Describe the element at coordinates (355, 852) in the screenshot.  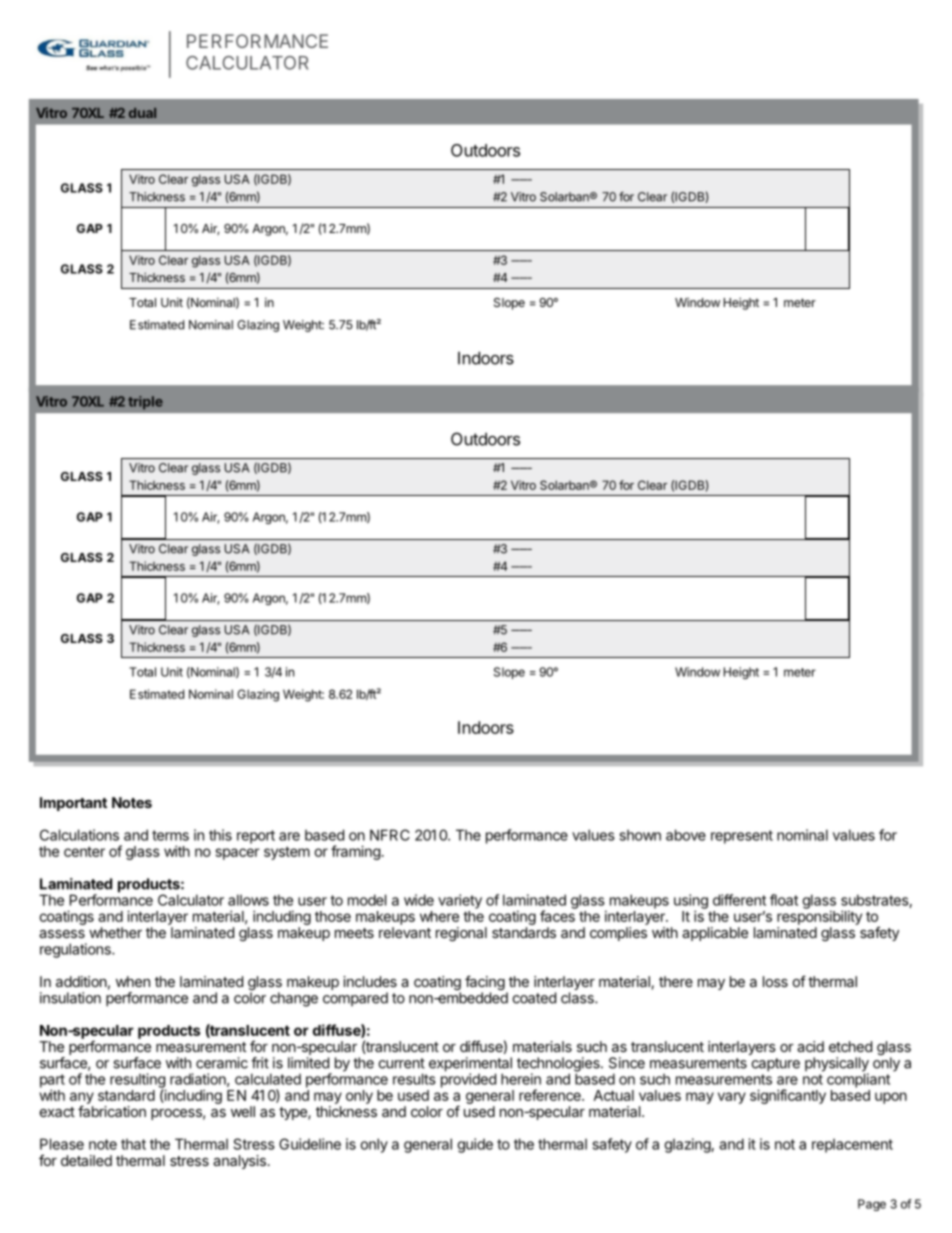
I see `framing` at that location.
